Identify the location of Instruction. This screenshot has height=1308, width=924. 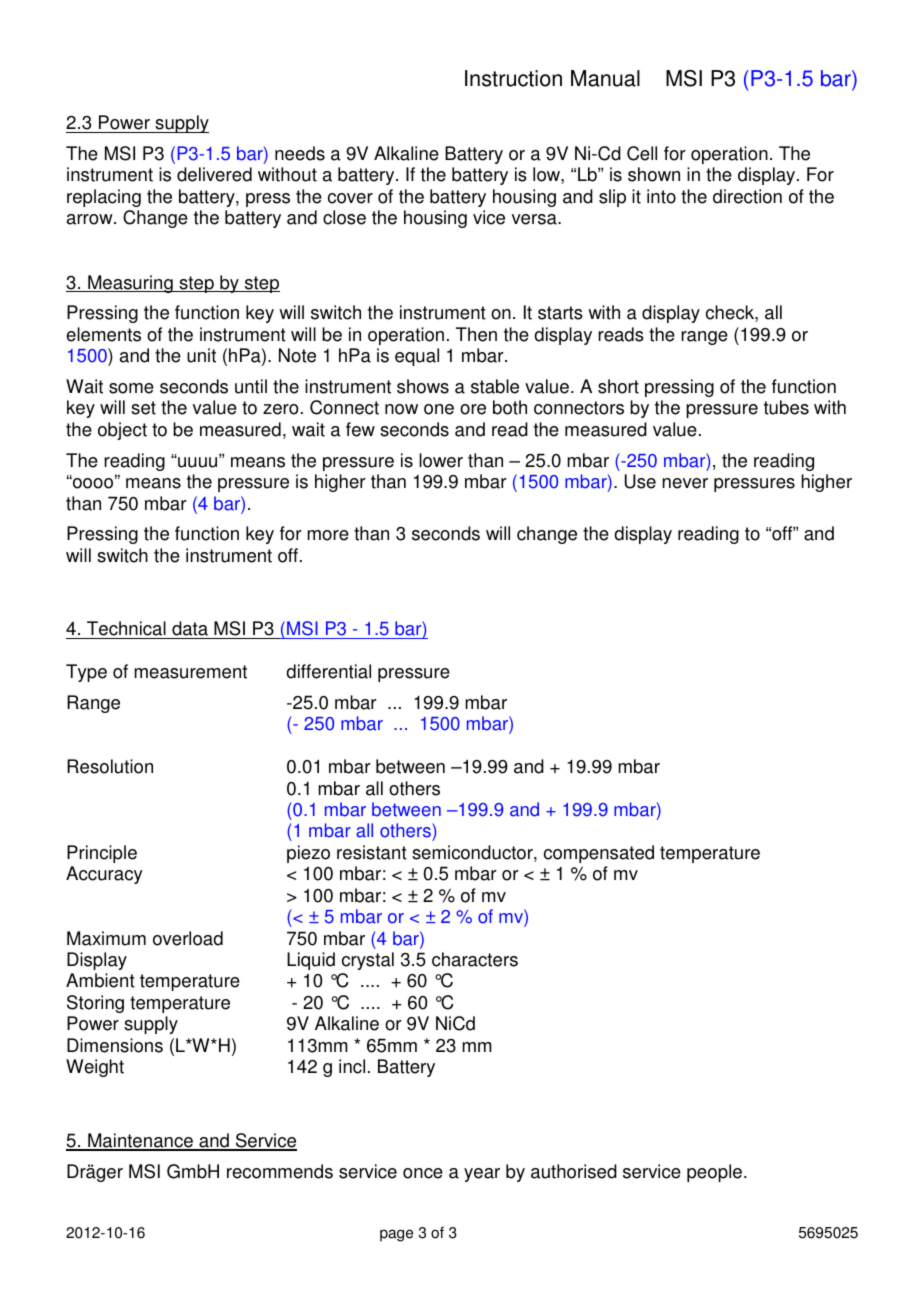
(513, 78).
